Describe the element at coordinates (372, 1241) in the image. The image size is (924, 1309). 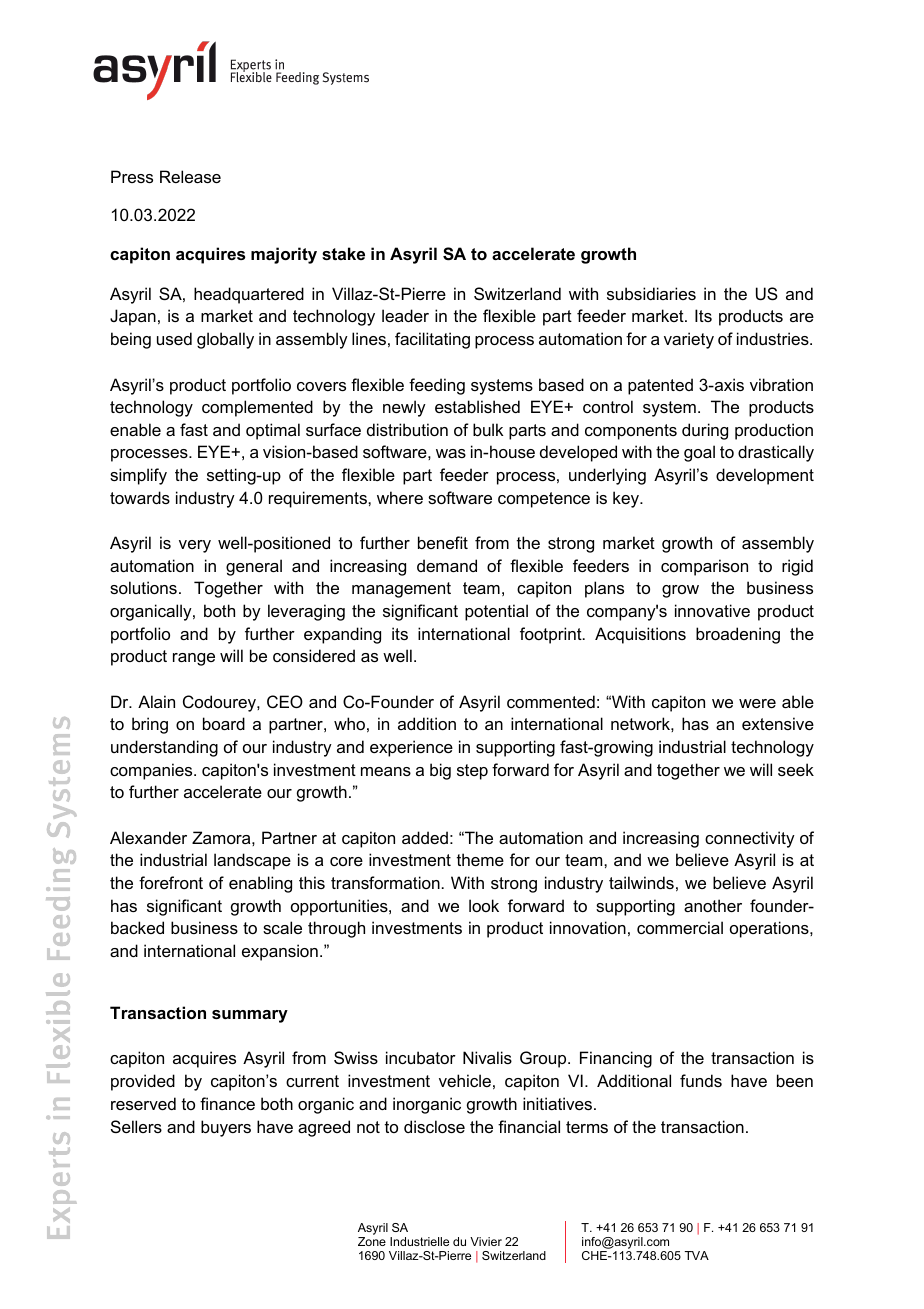
I see `Zone` at that location.
